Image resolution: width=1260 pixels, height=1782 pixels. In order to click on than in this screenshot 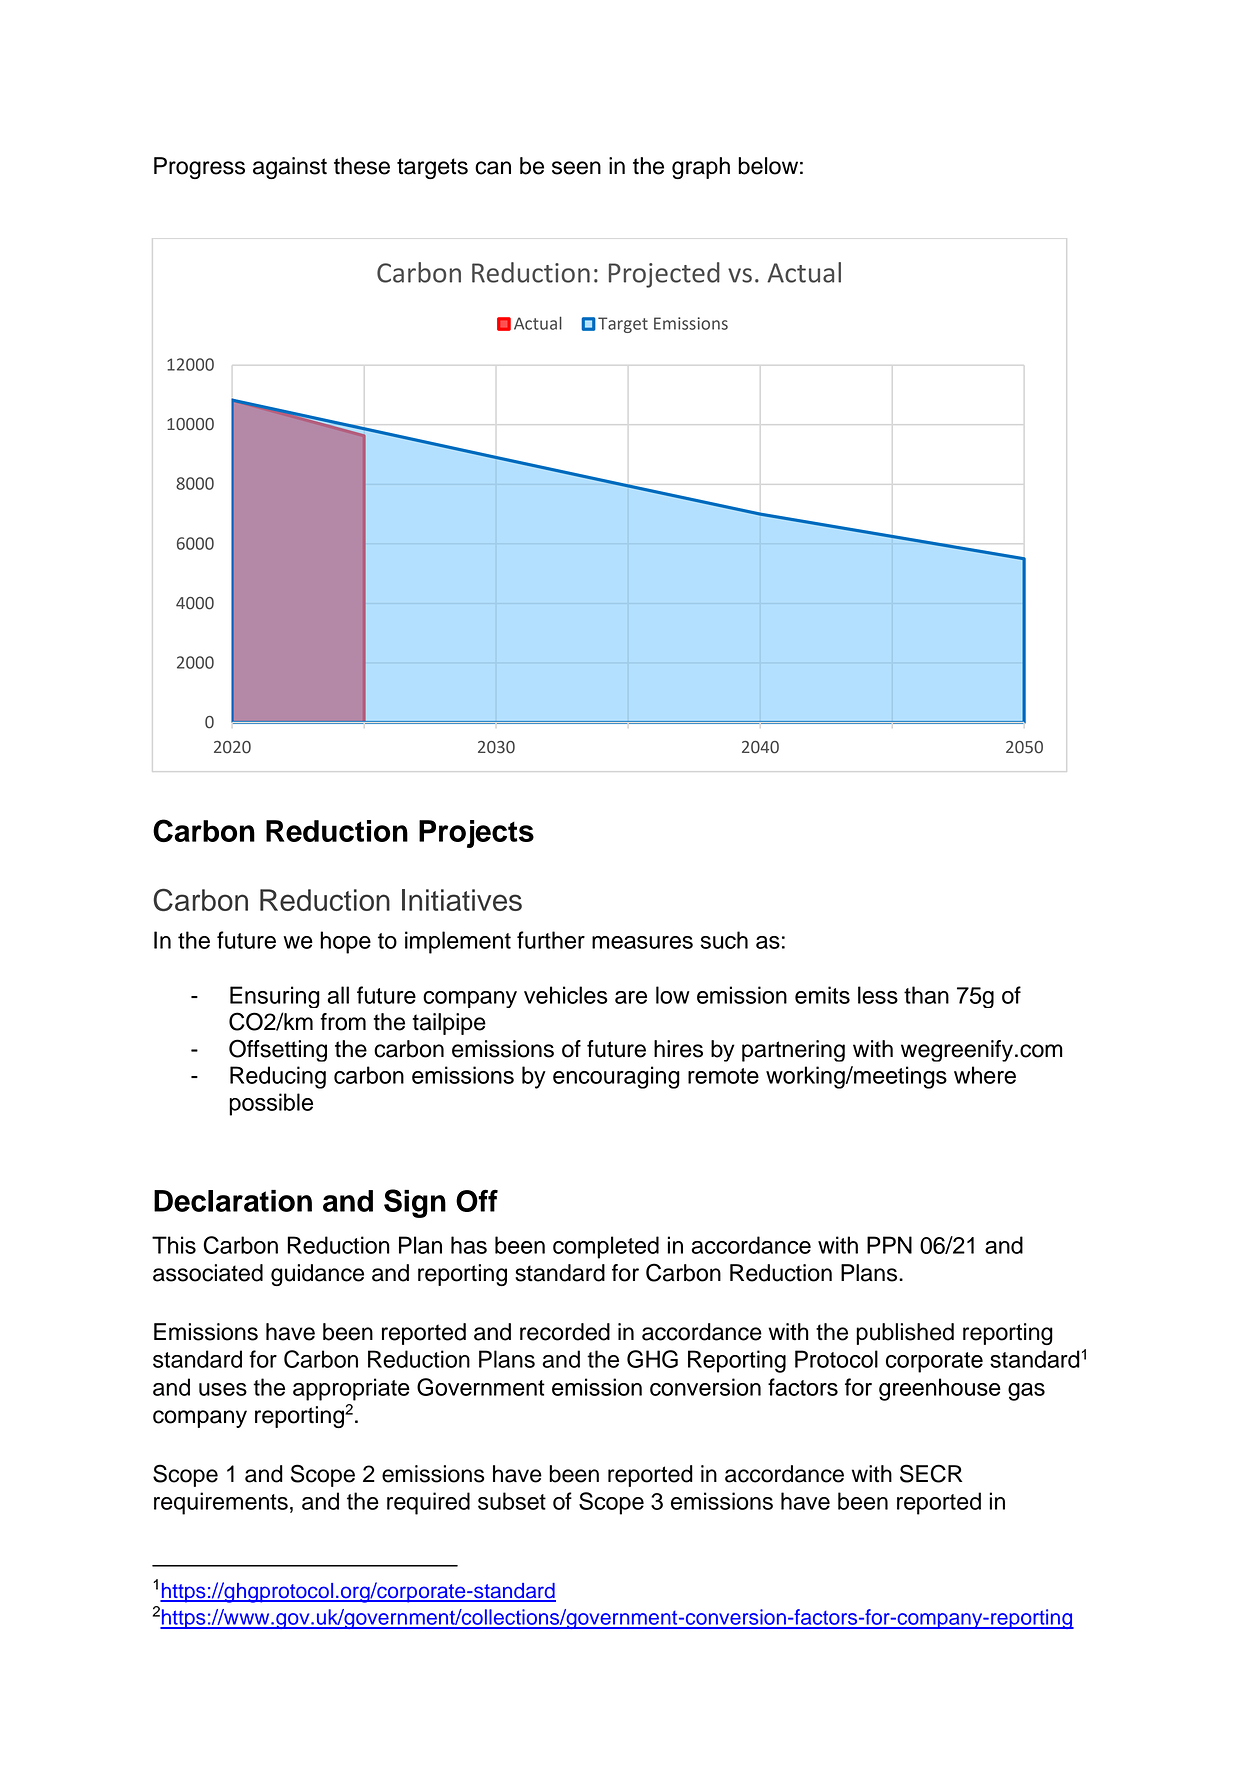, I will do `click(926, 995)`.
